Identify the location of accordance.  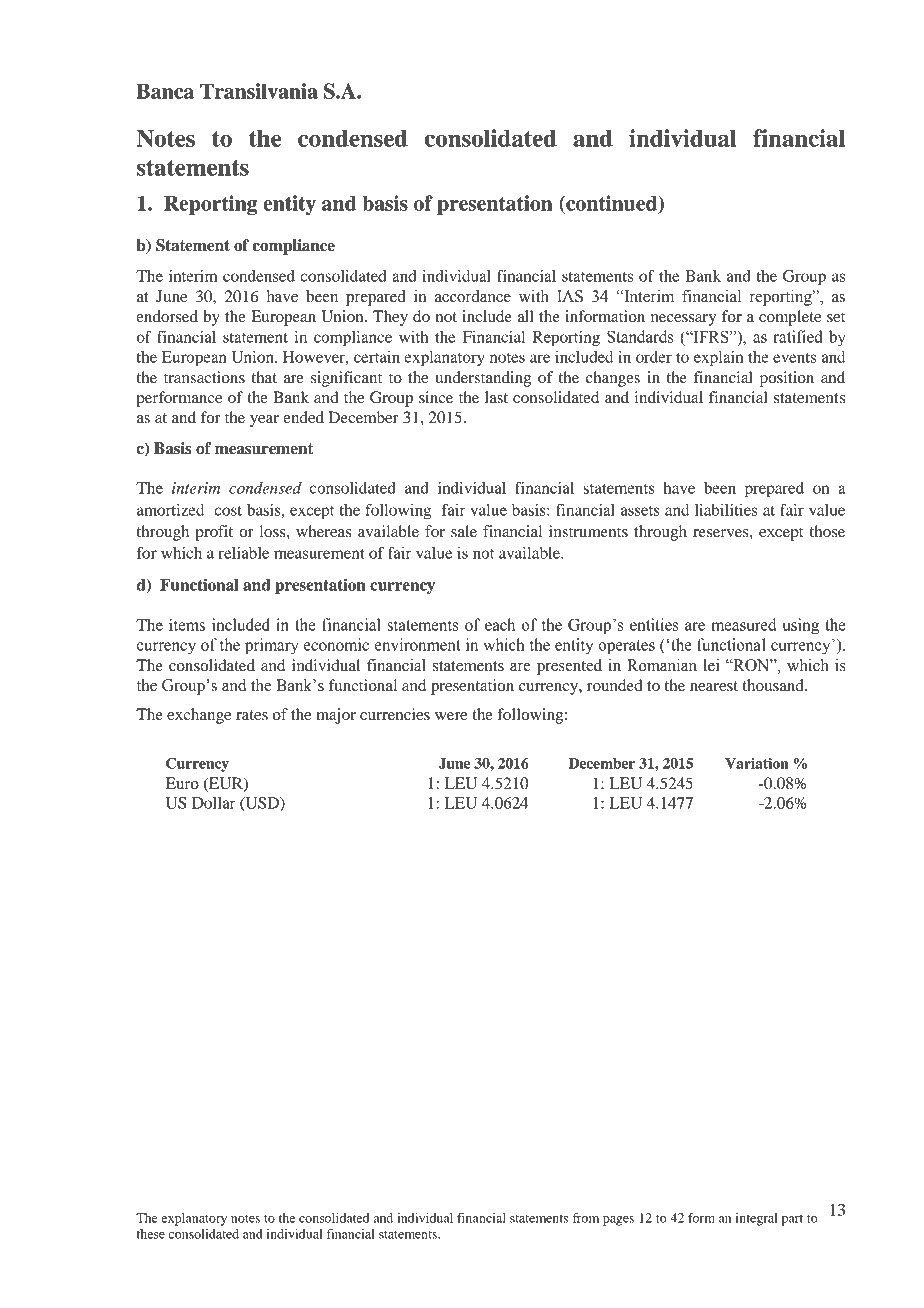
(473, 296).
